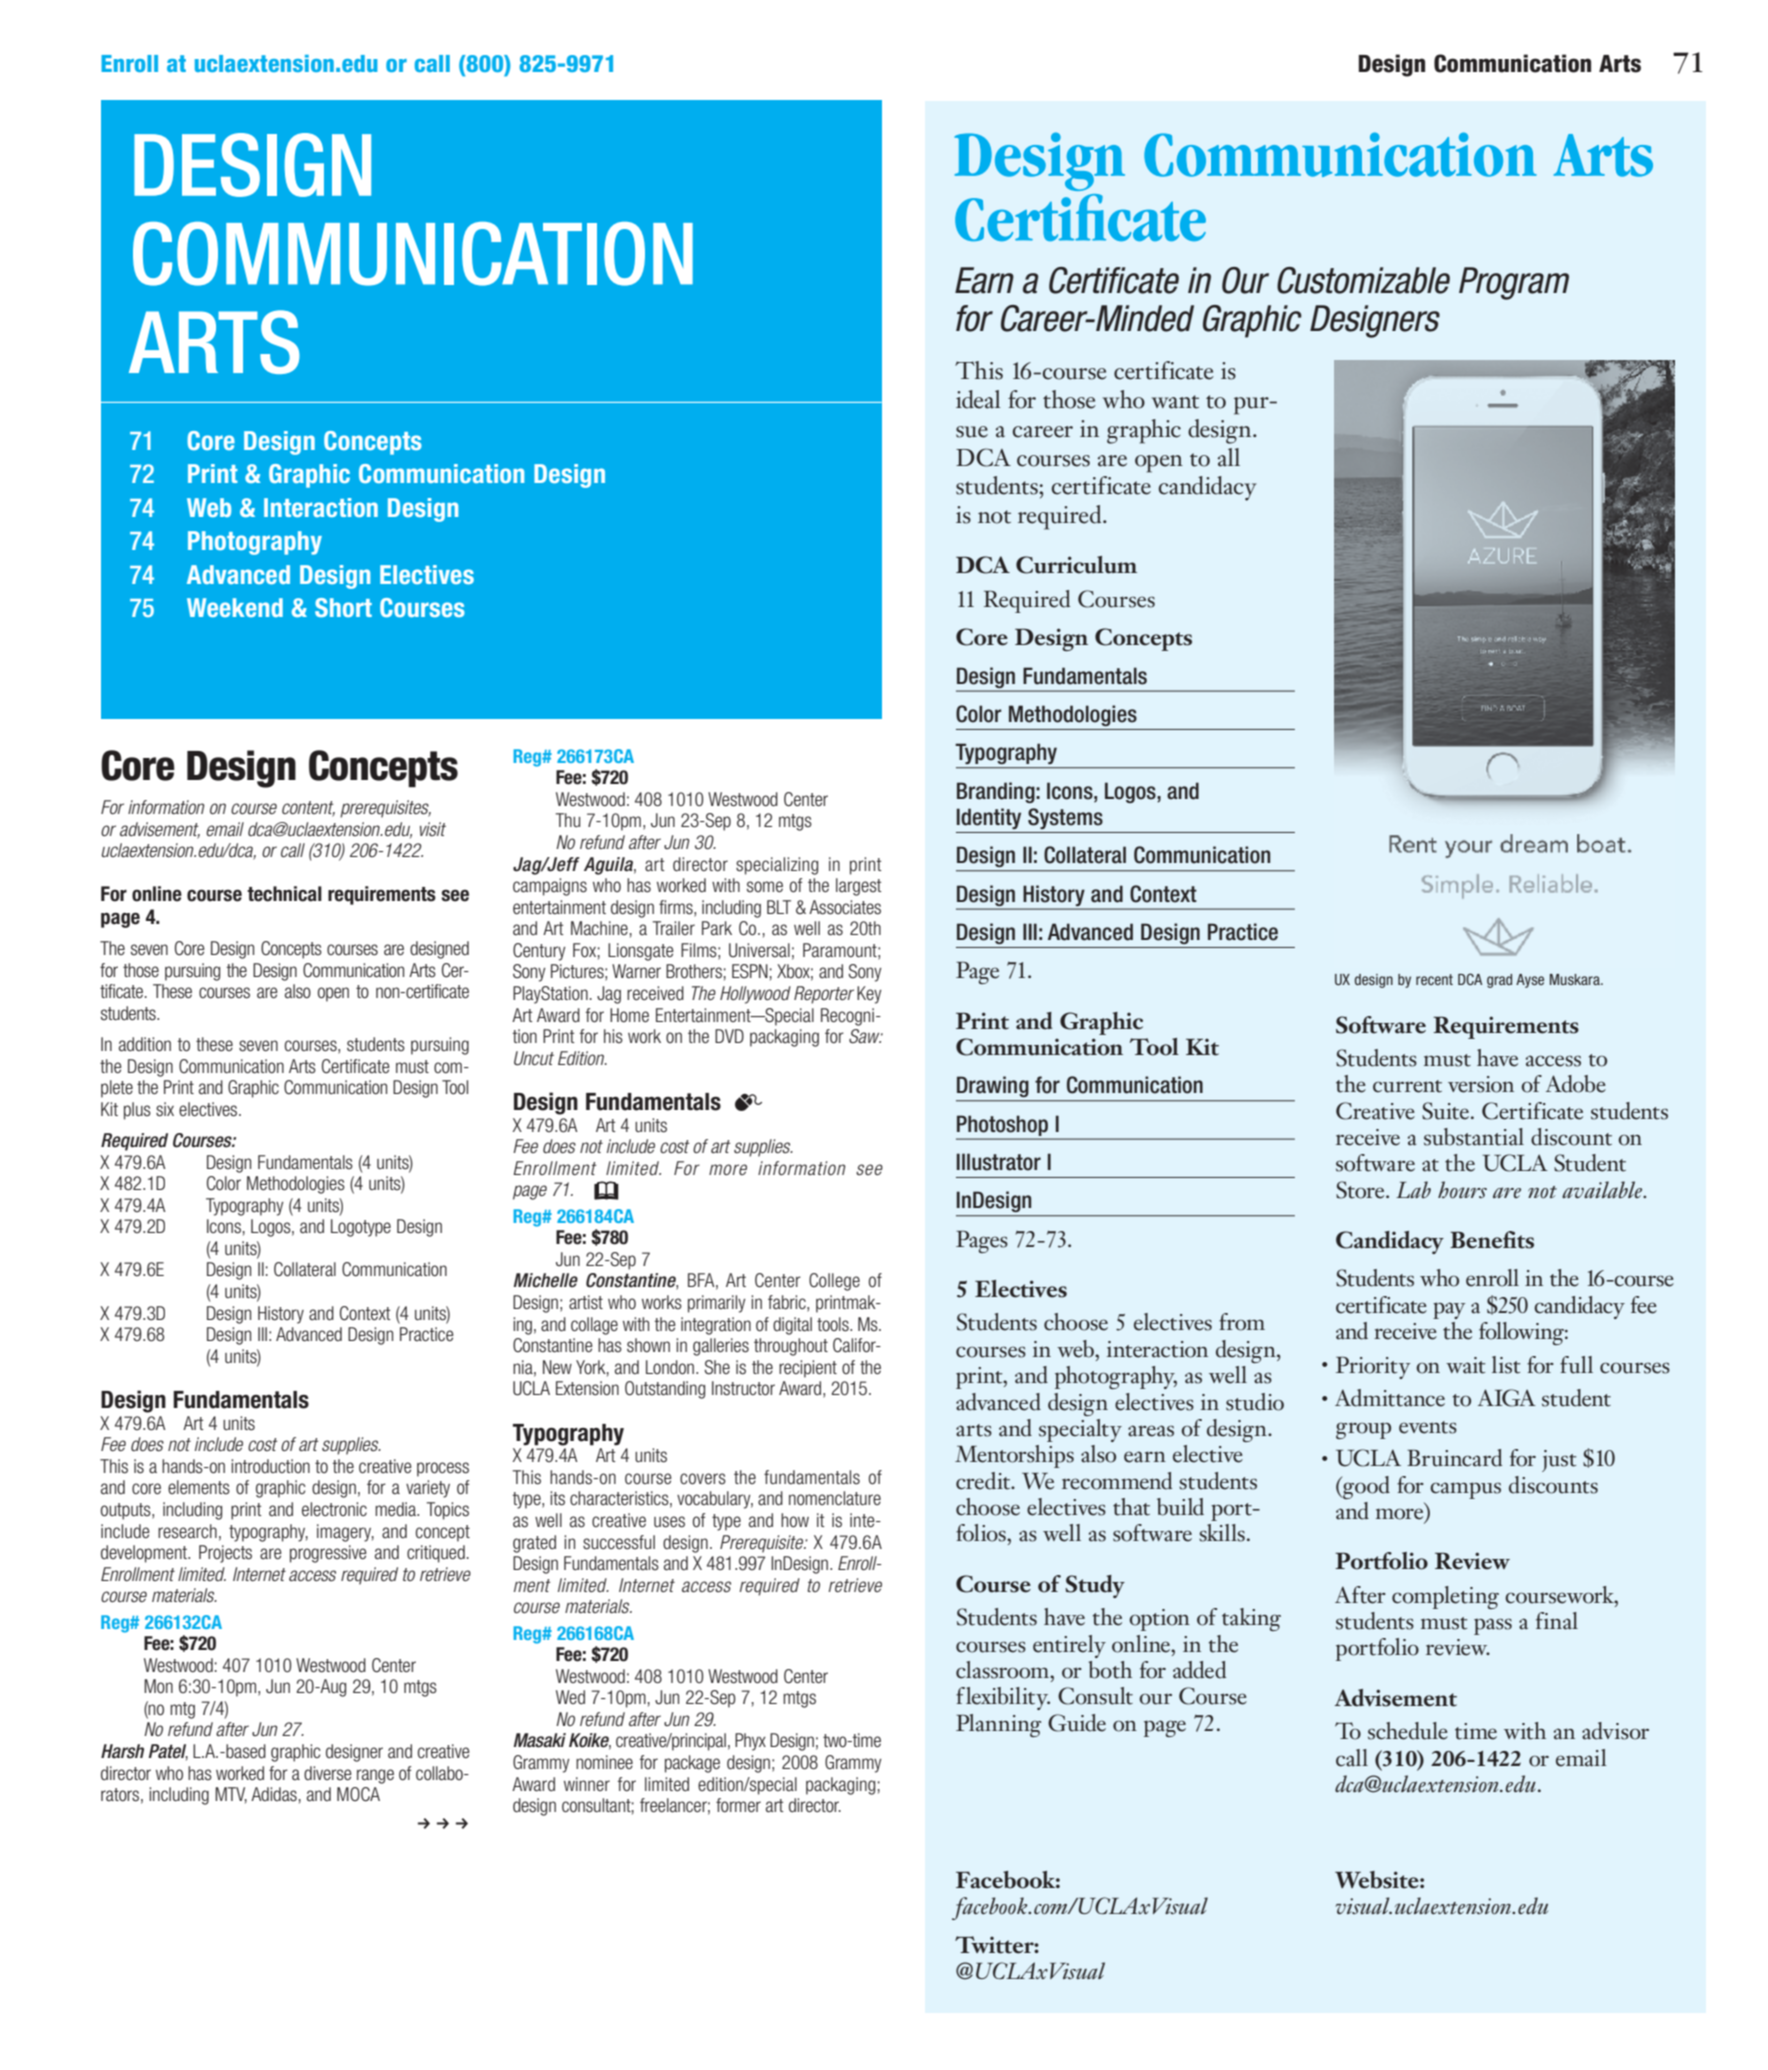 This image has height=2070, width=1768. I want to click on Weekend, so click(235, 607).
